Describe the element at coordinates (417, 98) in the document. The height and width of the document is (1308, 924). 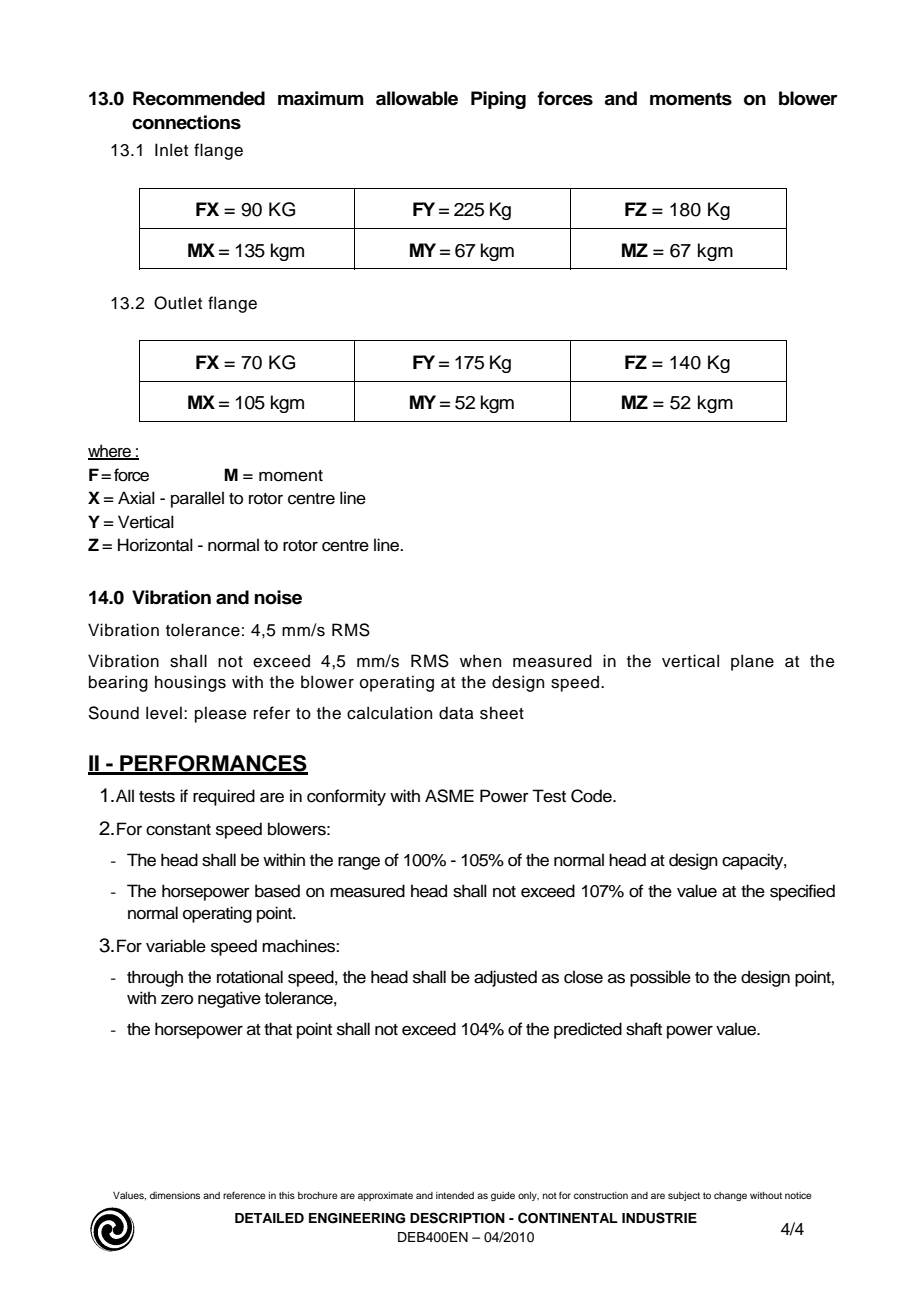
I see `allowable` at that location.
